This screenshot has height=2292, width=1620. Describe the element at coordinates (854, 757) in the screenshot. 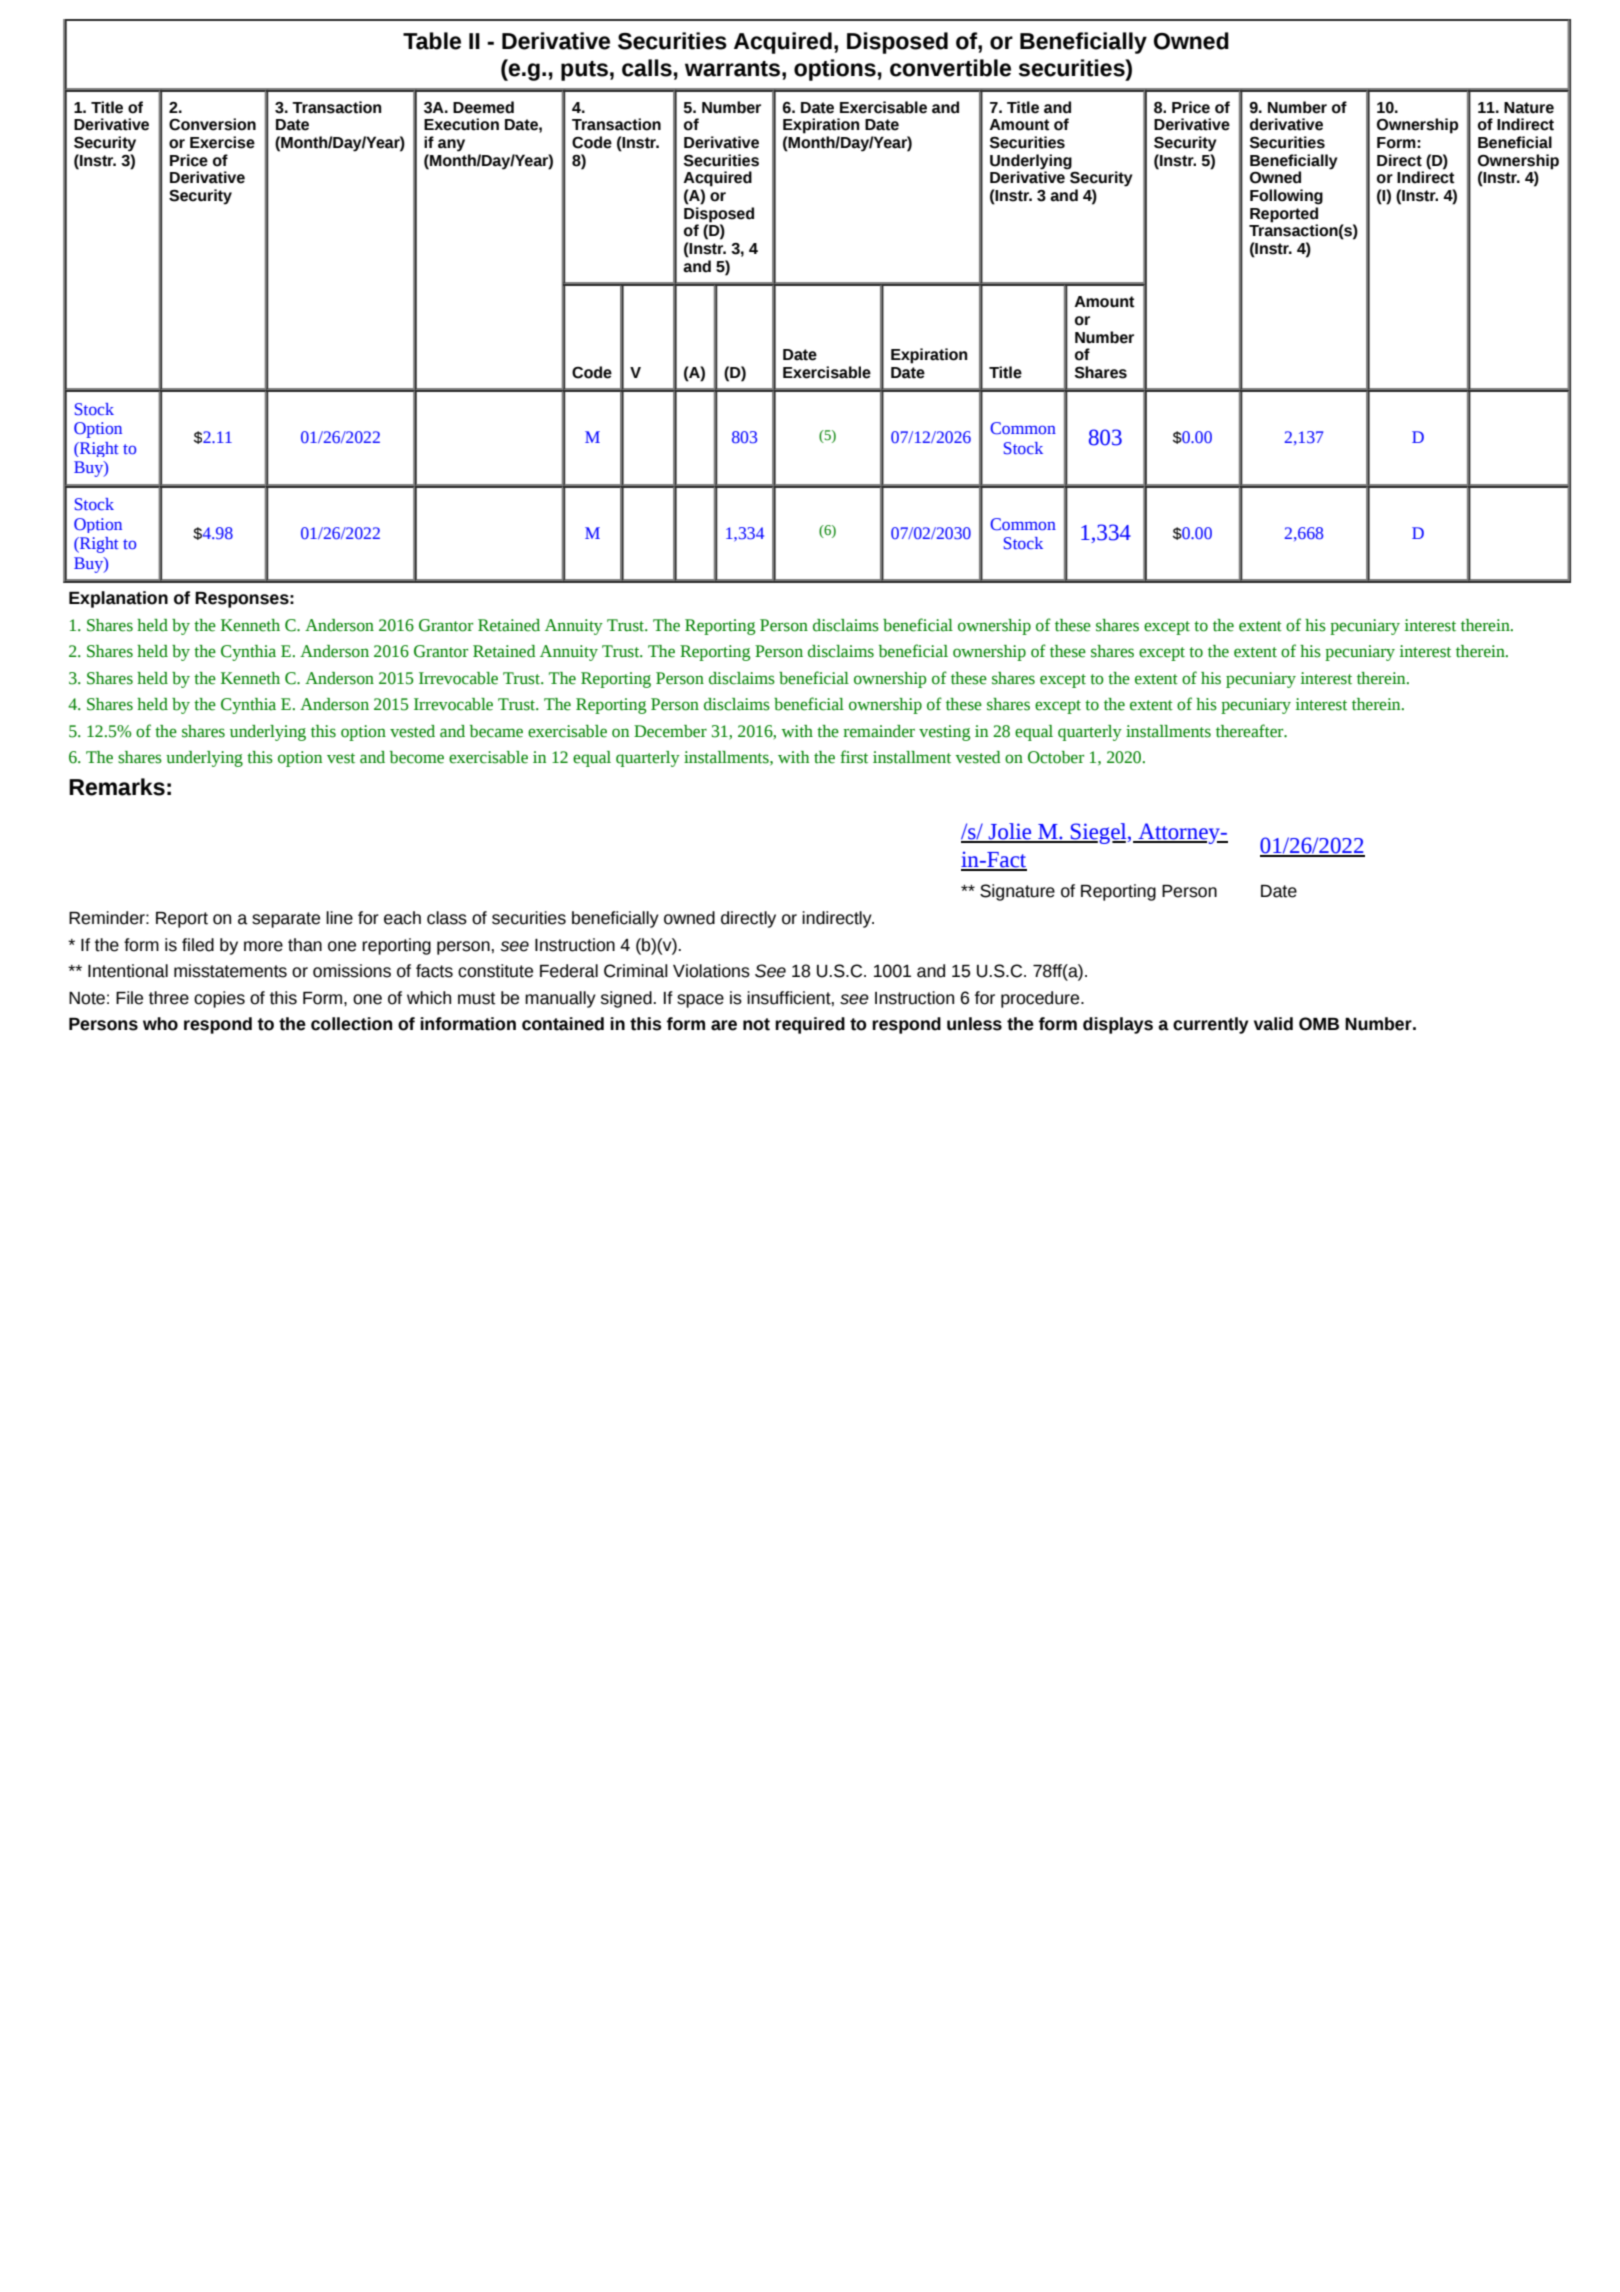

I see `first` at that location.
